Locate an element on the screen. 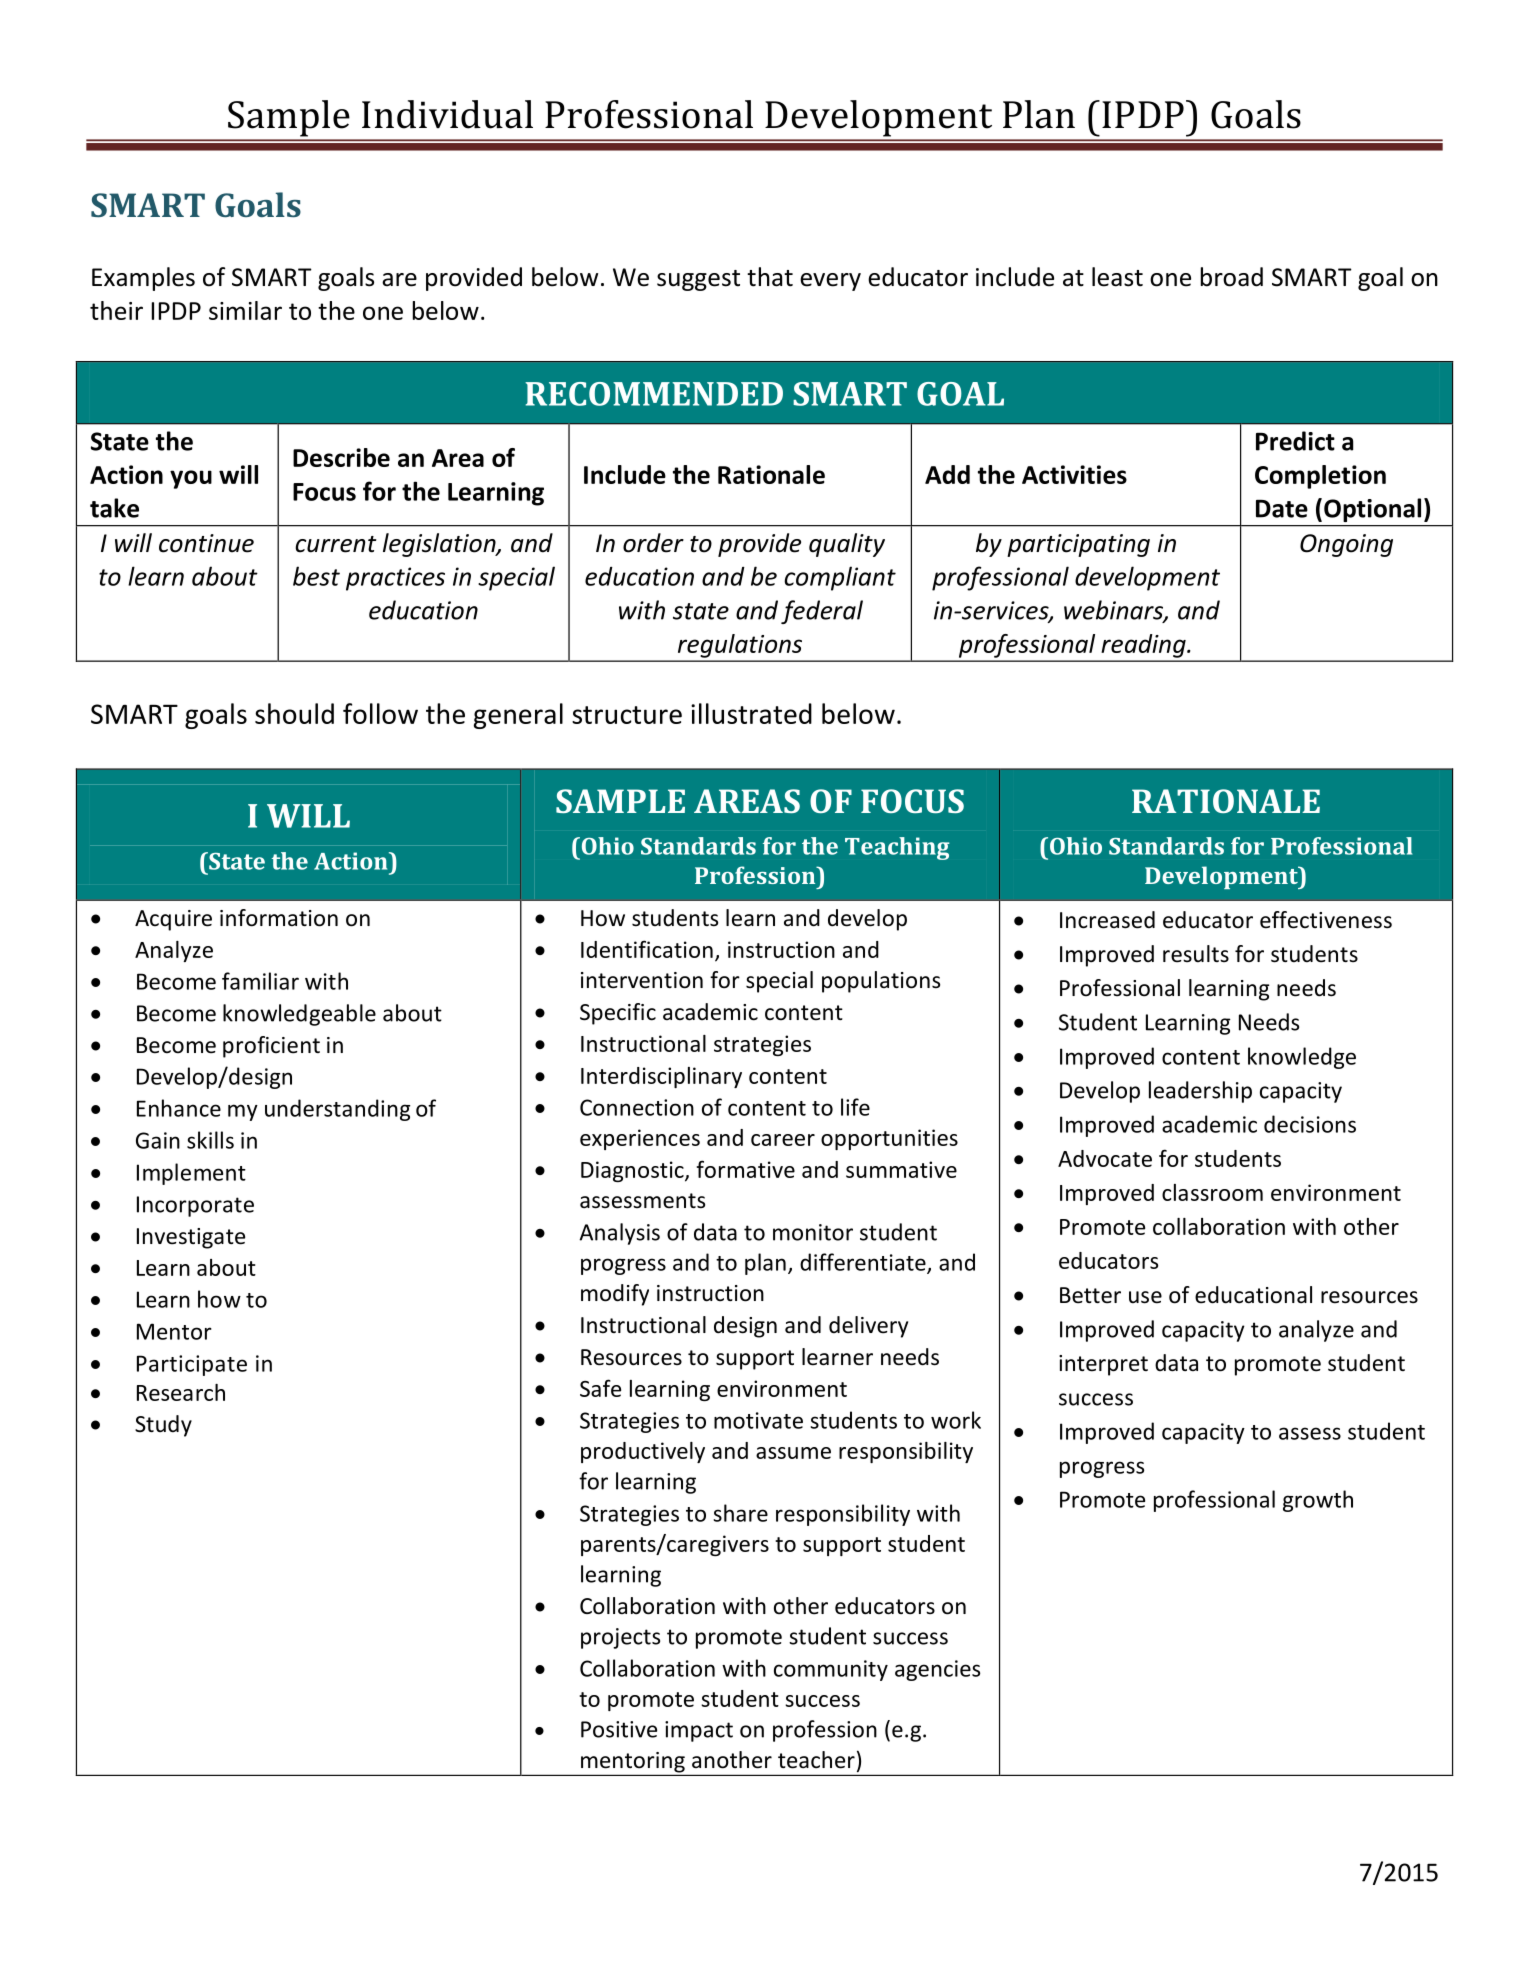 Image resolution: width=1529 pixels, height=1979 pixels. similar is located at coordinates (245, 310).
